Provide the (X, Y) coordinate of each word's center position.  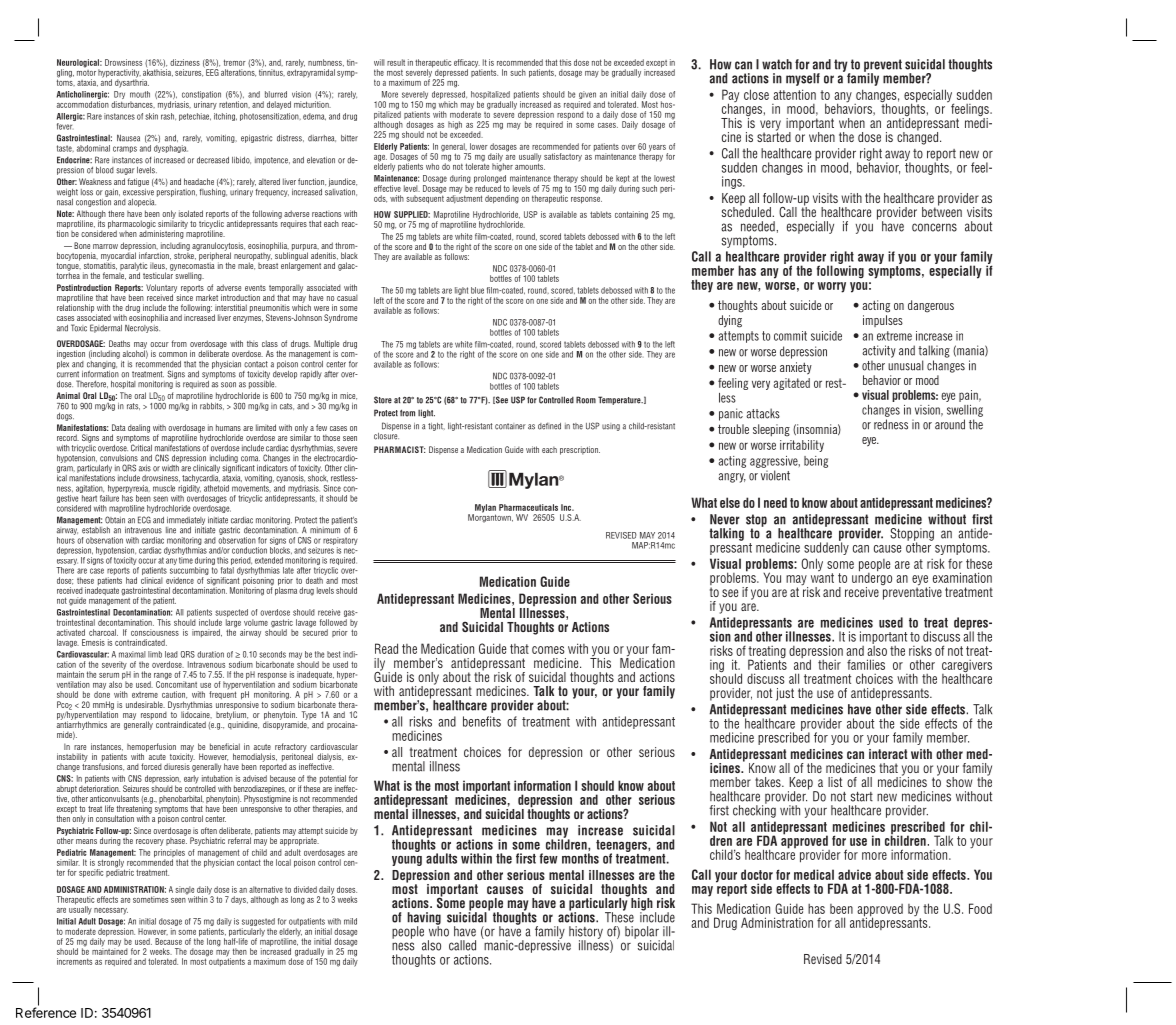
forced (151, 766)
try (842, 67)
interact (888, 754)
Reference (46, 1012)
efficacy (467, 64)
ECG (144, 520)
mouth (140, 94)
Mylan (484, 509)
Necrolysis (142, 327)
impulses (883, 321)
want (822, 577)
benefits (482, 721)
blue (477, 290)
